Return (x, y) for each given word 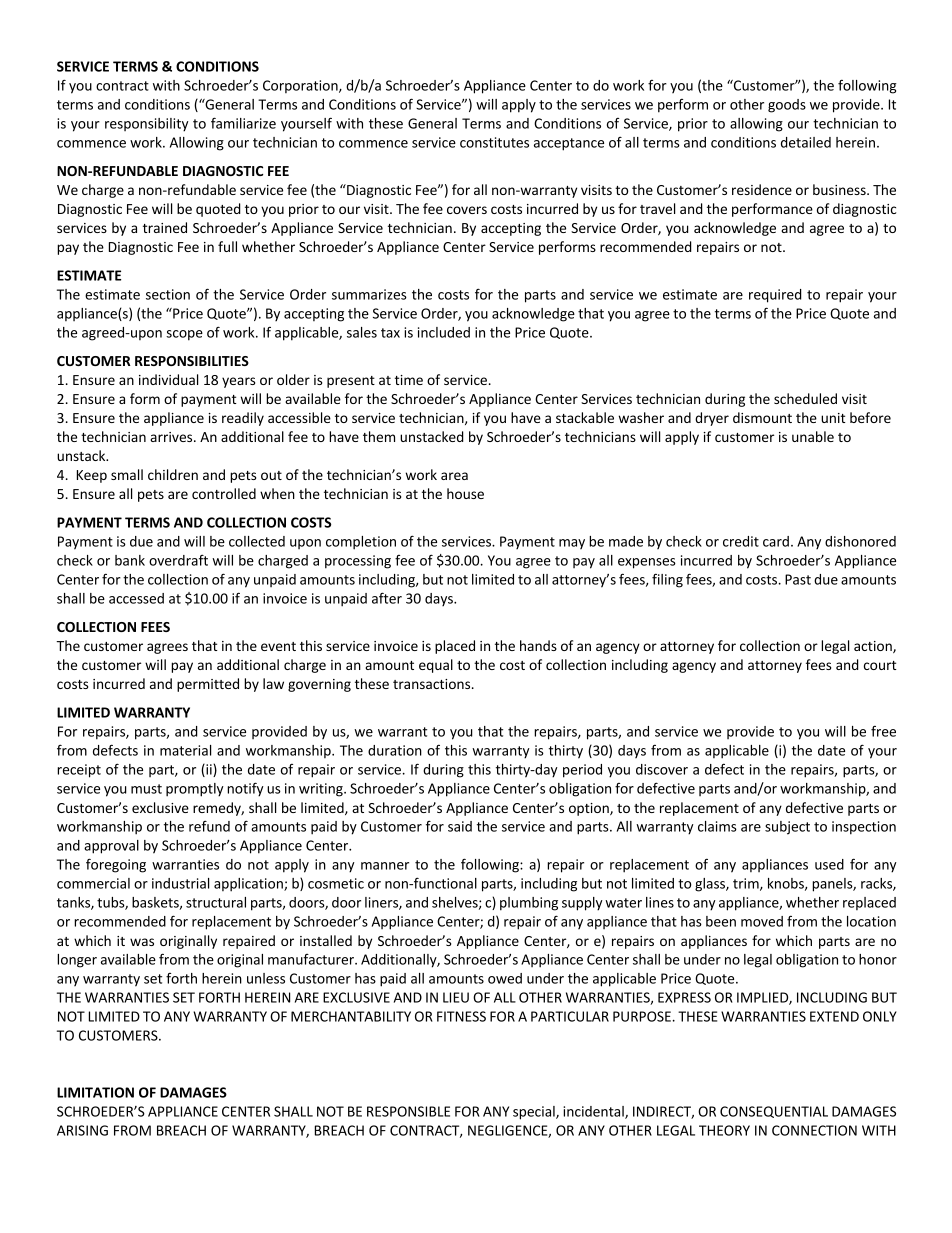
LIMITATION (95, 1092)
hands (538, 645)
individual (168, 379)
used (829, 864)
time (409, 380)
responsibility (147, 125)
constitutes (494, 142)
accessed (136, 598)
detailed (806, 142)
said (460, 826)
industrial (180, 883)
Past (798, 579)
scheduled (805, 398)
